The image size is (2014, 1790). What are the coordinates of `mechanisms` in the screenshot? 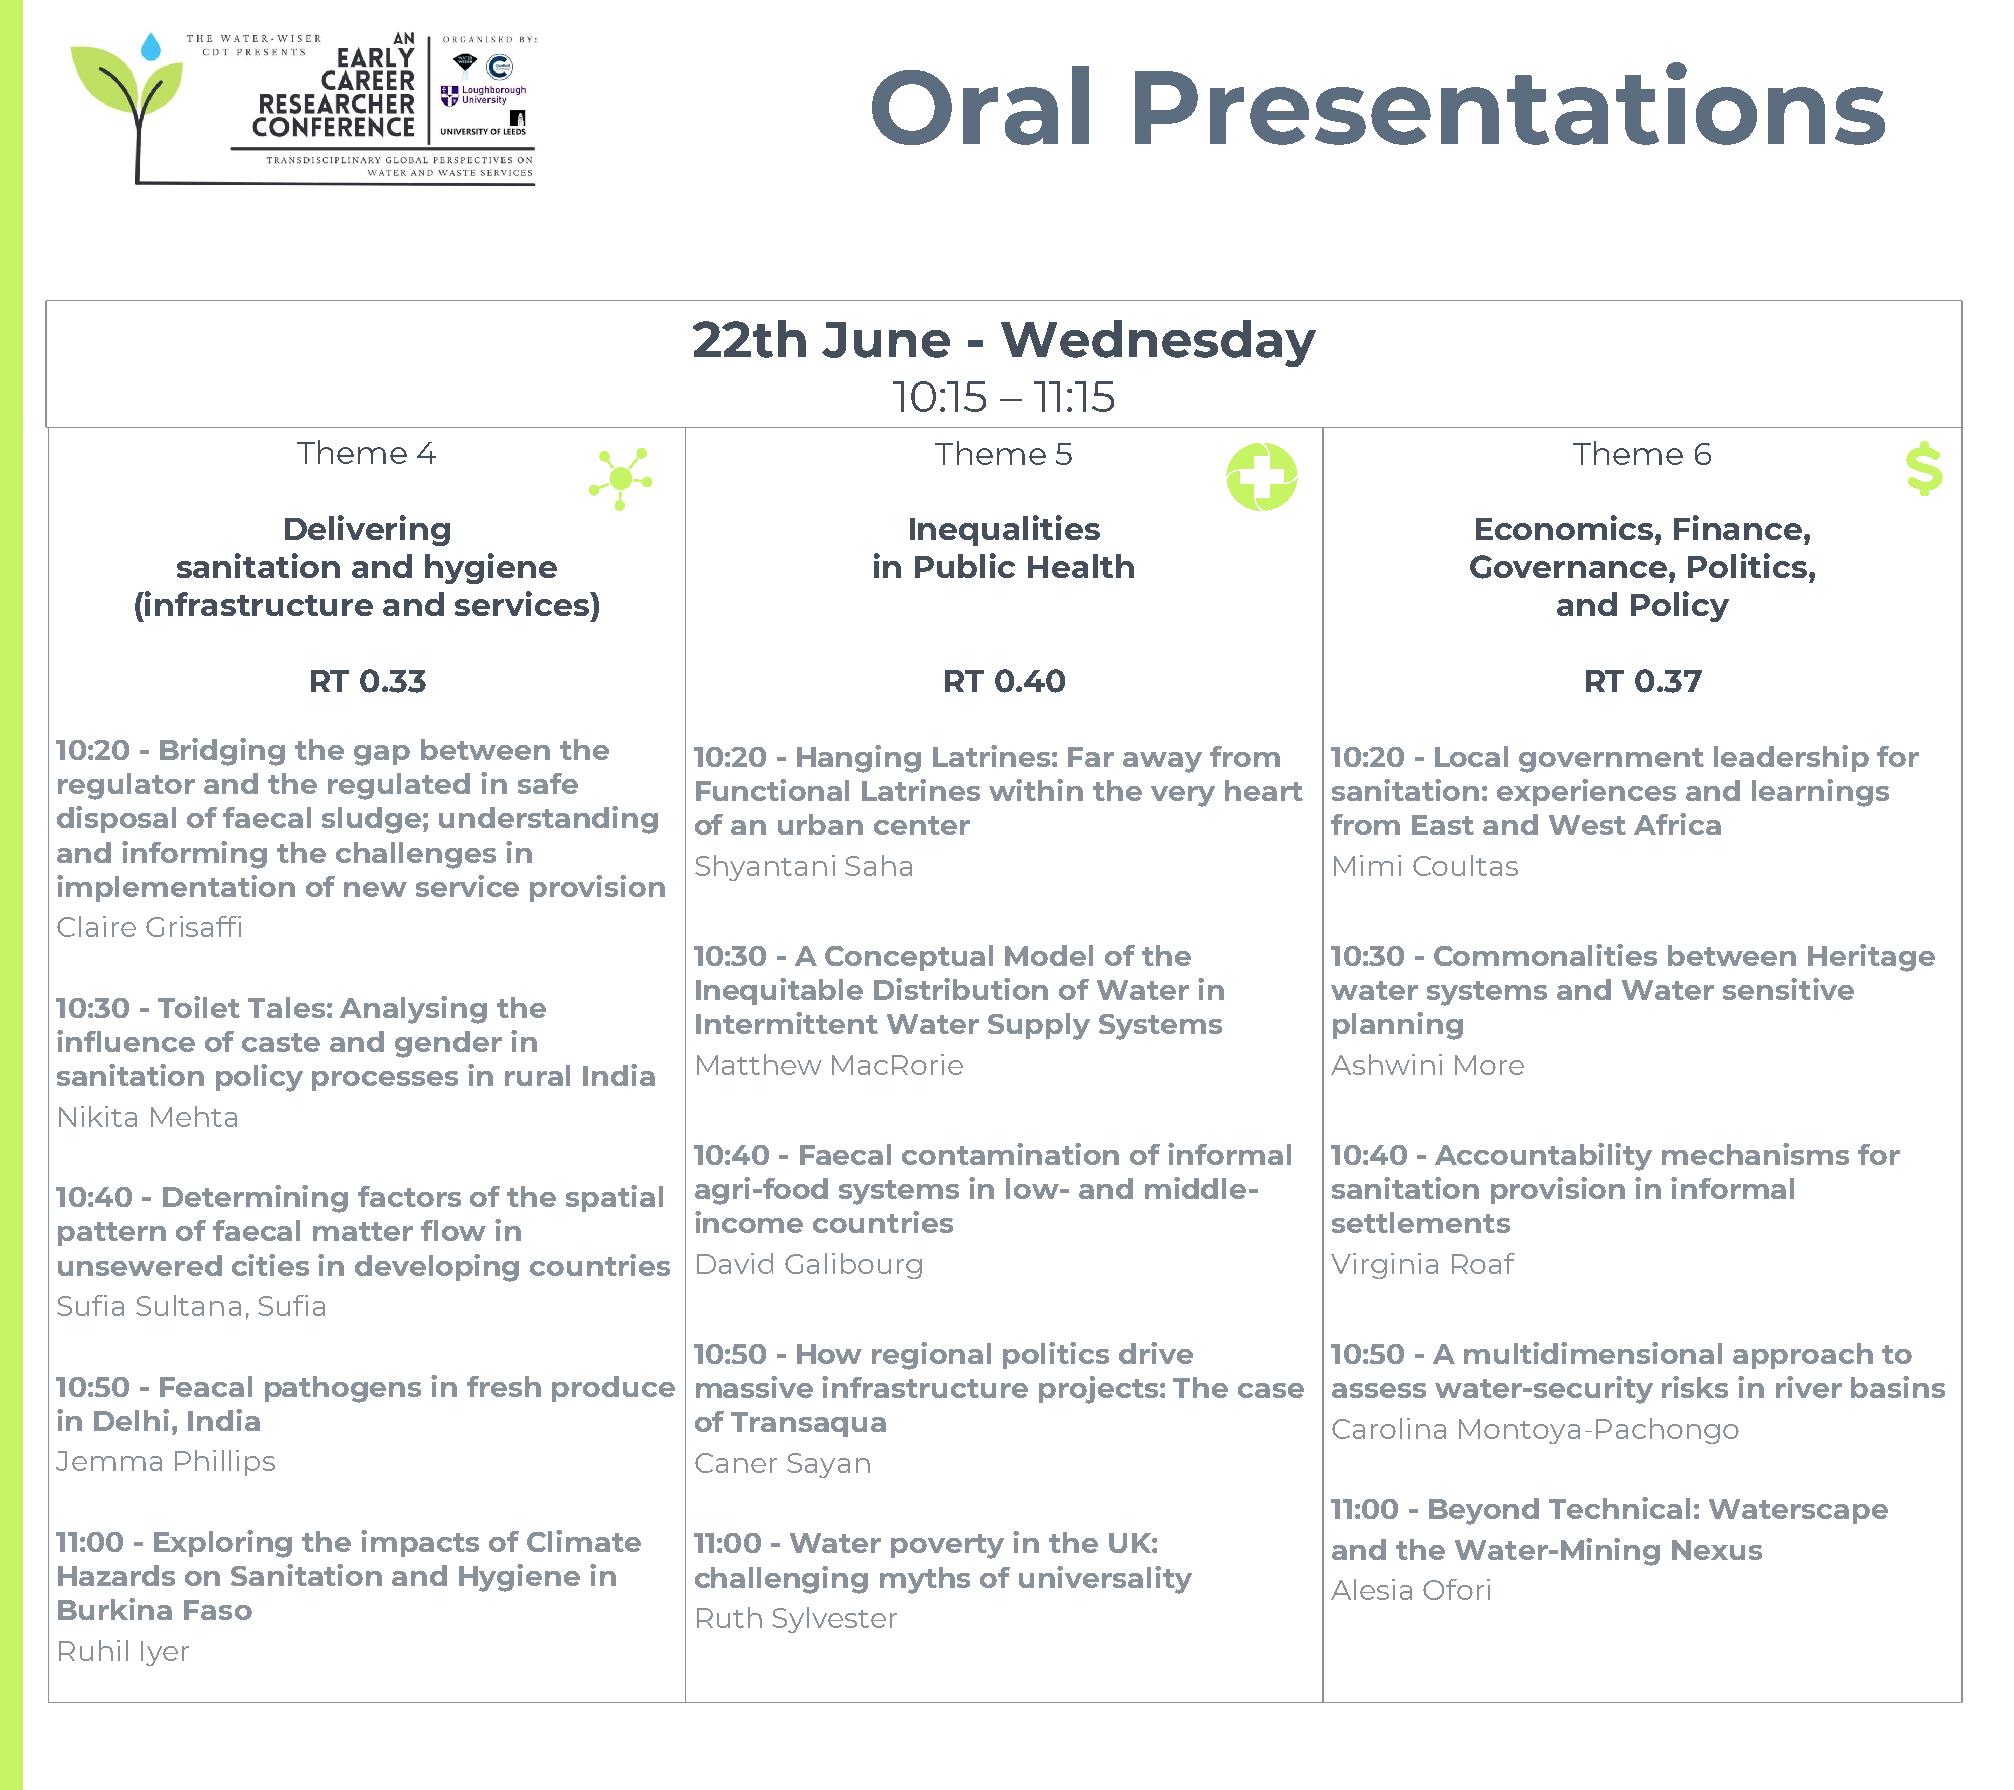 It's located at (1755, 1154).
